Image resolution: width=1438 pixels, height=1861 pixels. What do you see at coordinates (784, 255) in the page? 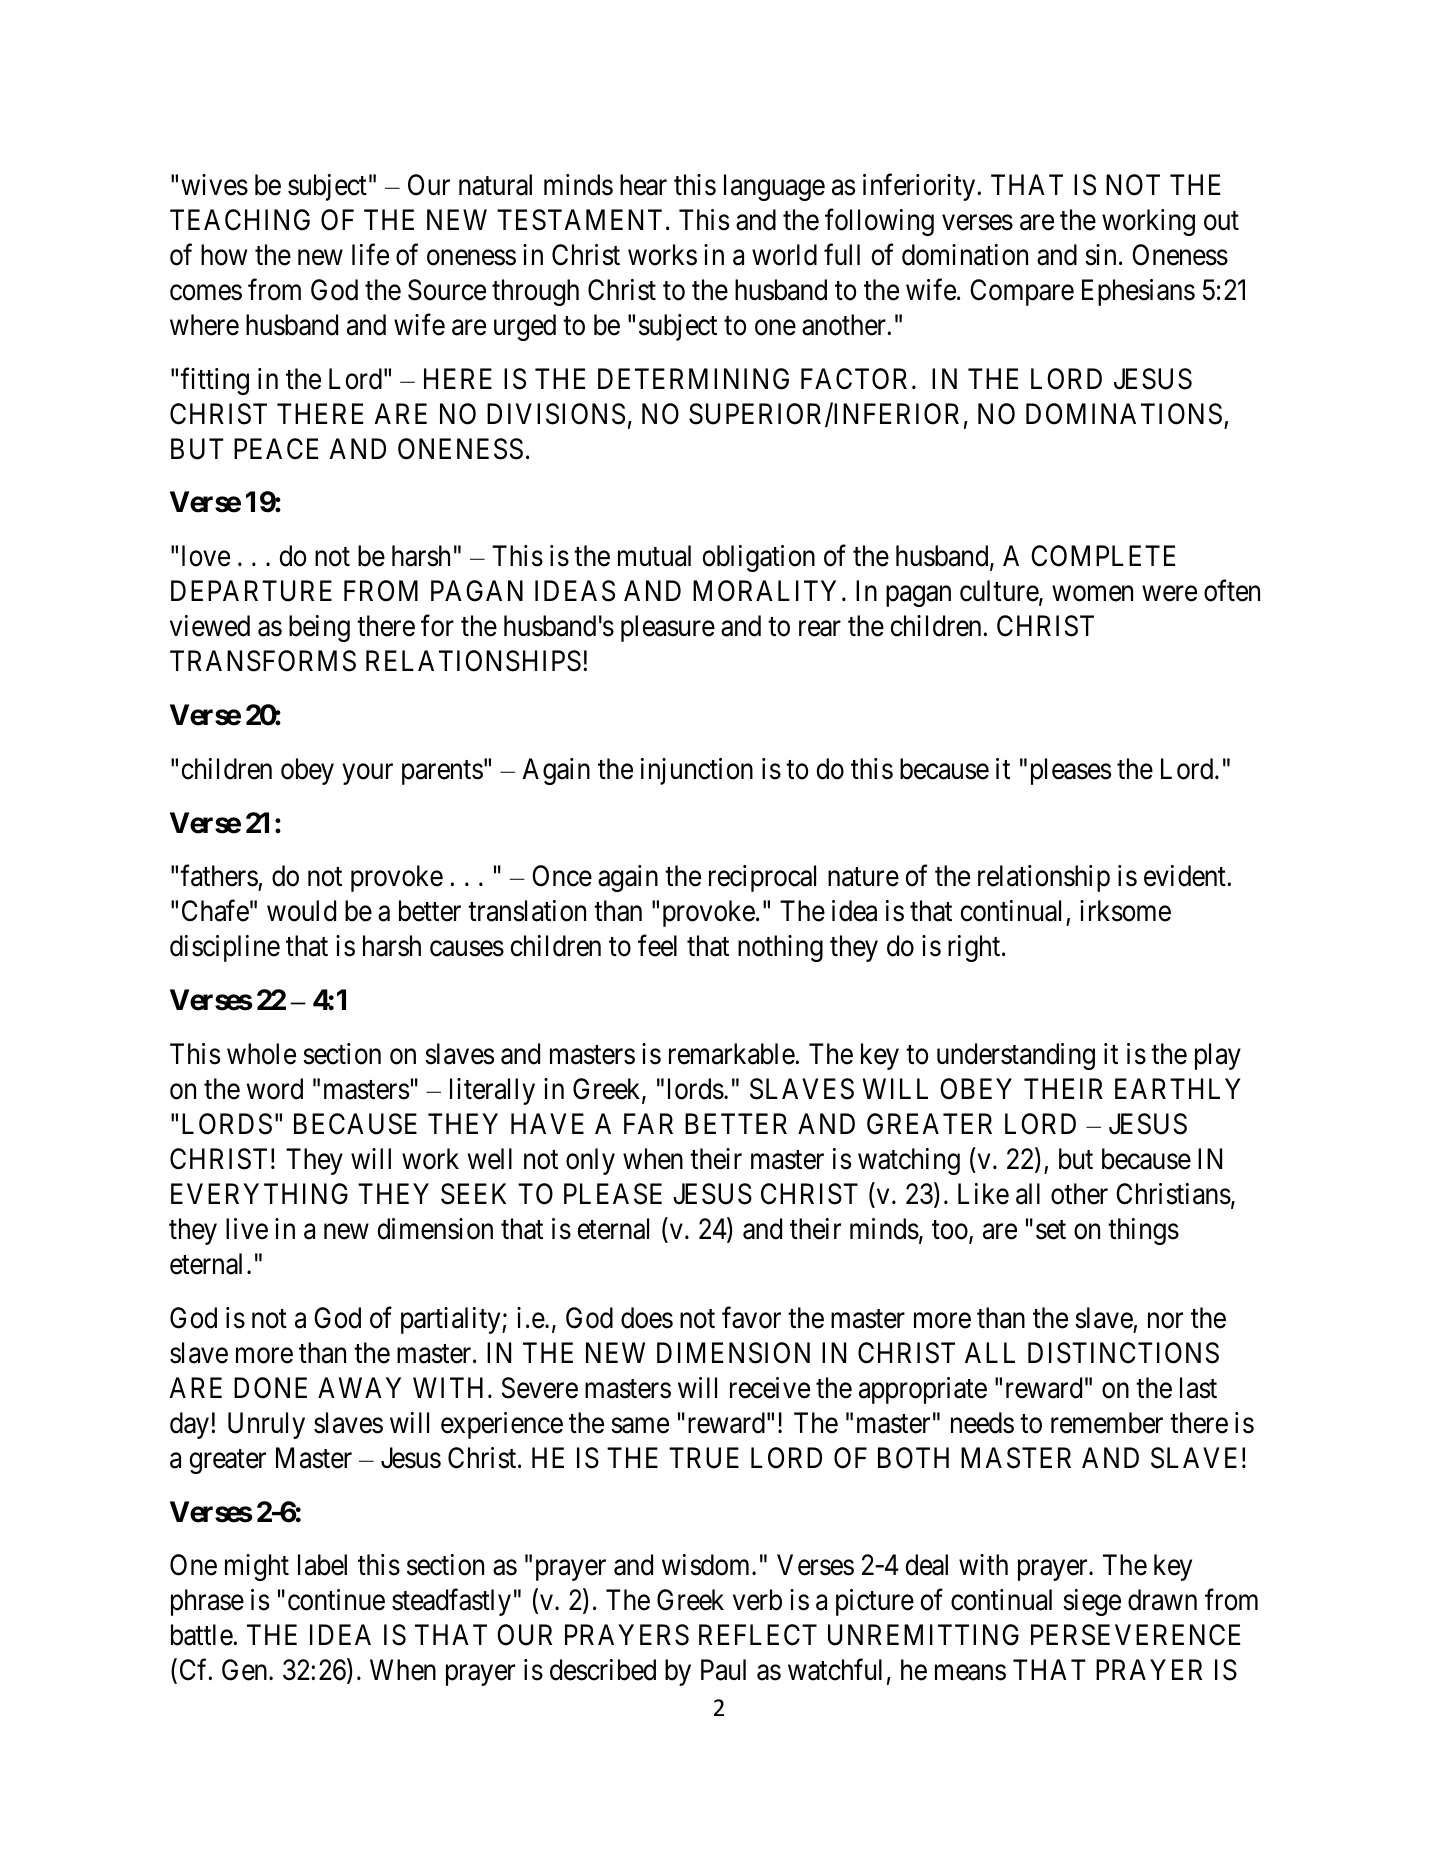
I see `world` at bounding box center [784, 255].
